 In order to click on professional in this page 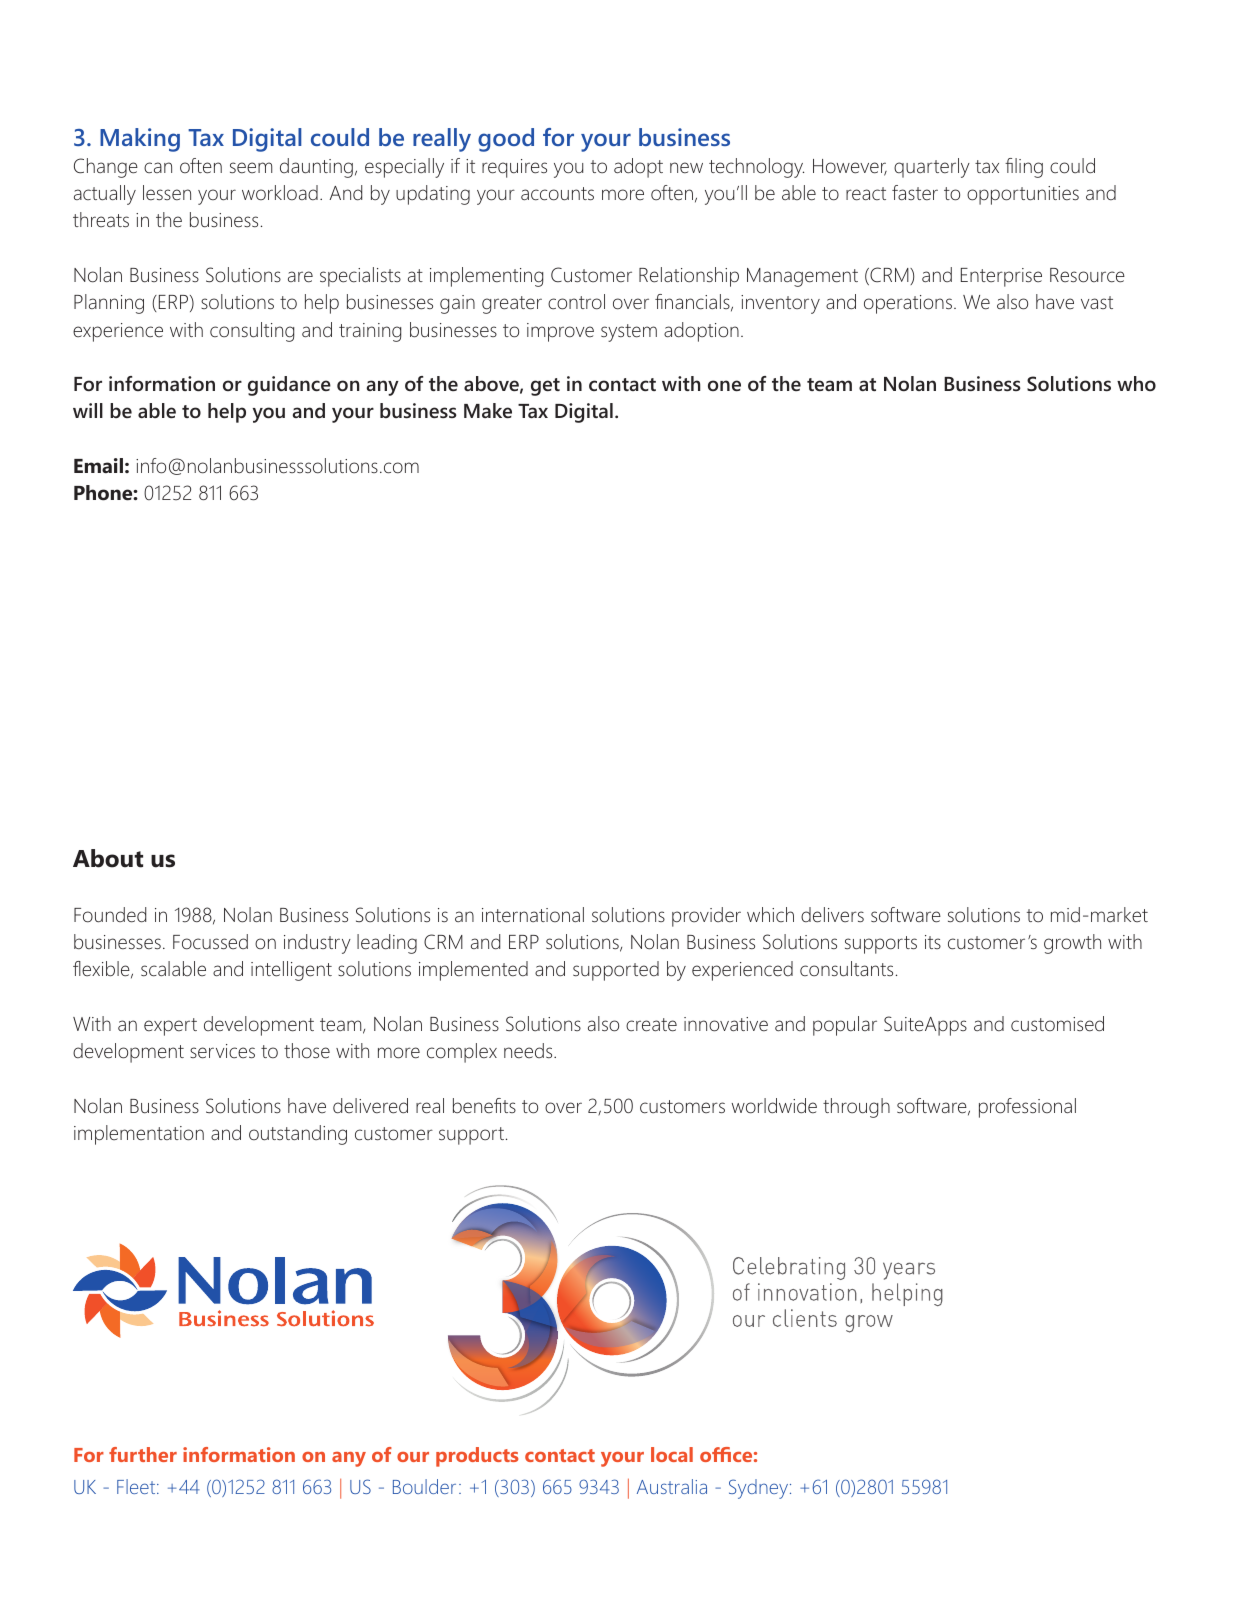, I will do `click(1027, 1108)`.
